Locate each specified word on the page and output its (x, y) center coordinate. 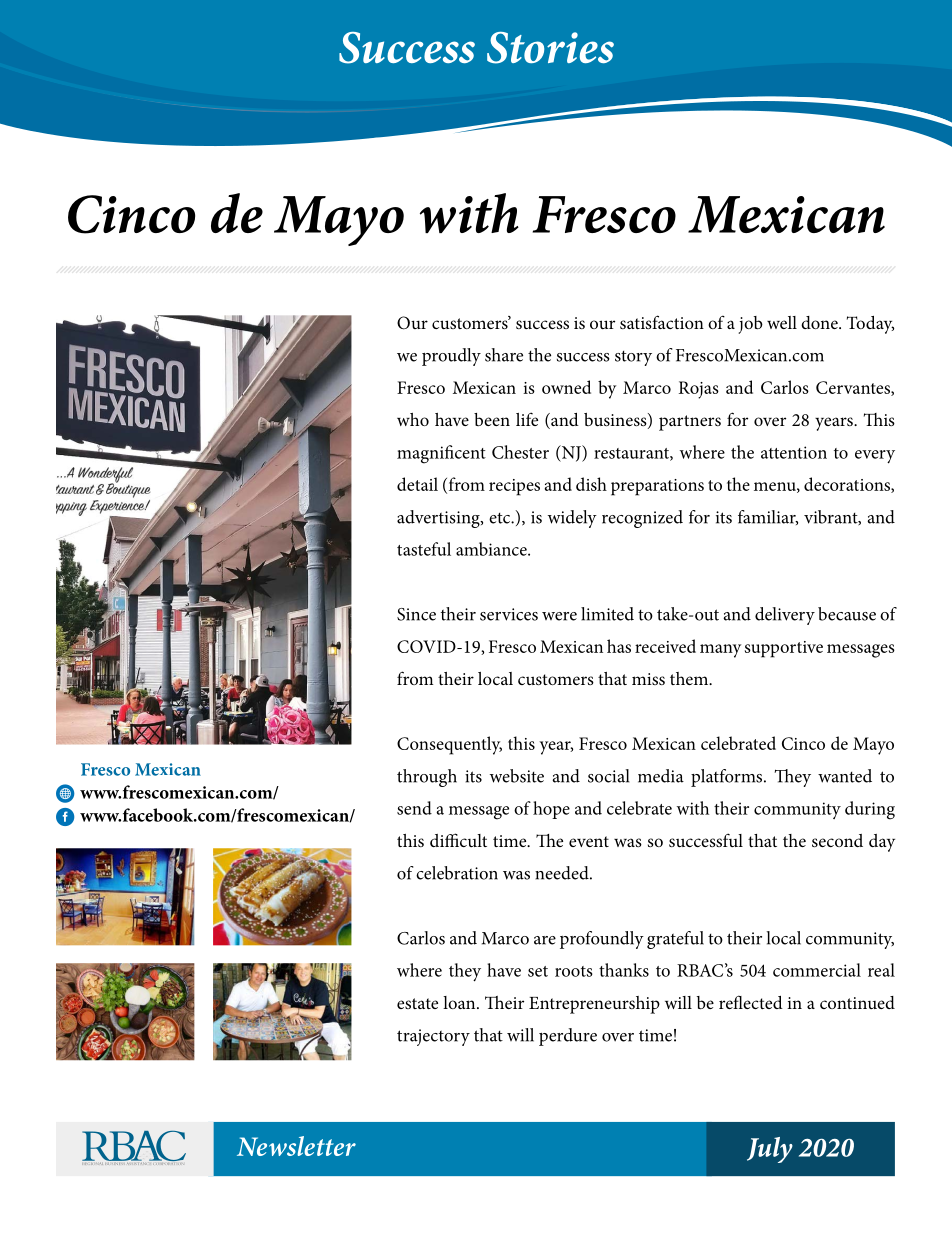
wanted (845, 776)
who (413, 419)
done (820, 322)
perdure (568, 1037)
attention (794, 452)
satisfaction (662, 322)
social (609, 776)
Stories (550, 48)
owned (566, 387)
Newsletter (296, 1146)
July (770, 1150)
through (427, 778)
